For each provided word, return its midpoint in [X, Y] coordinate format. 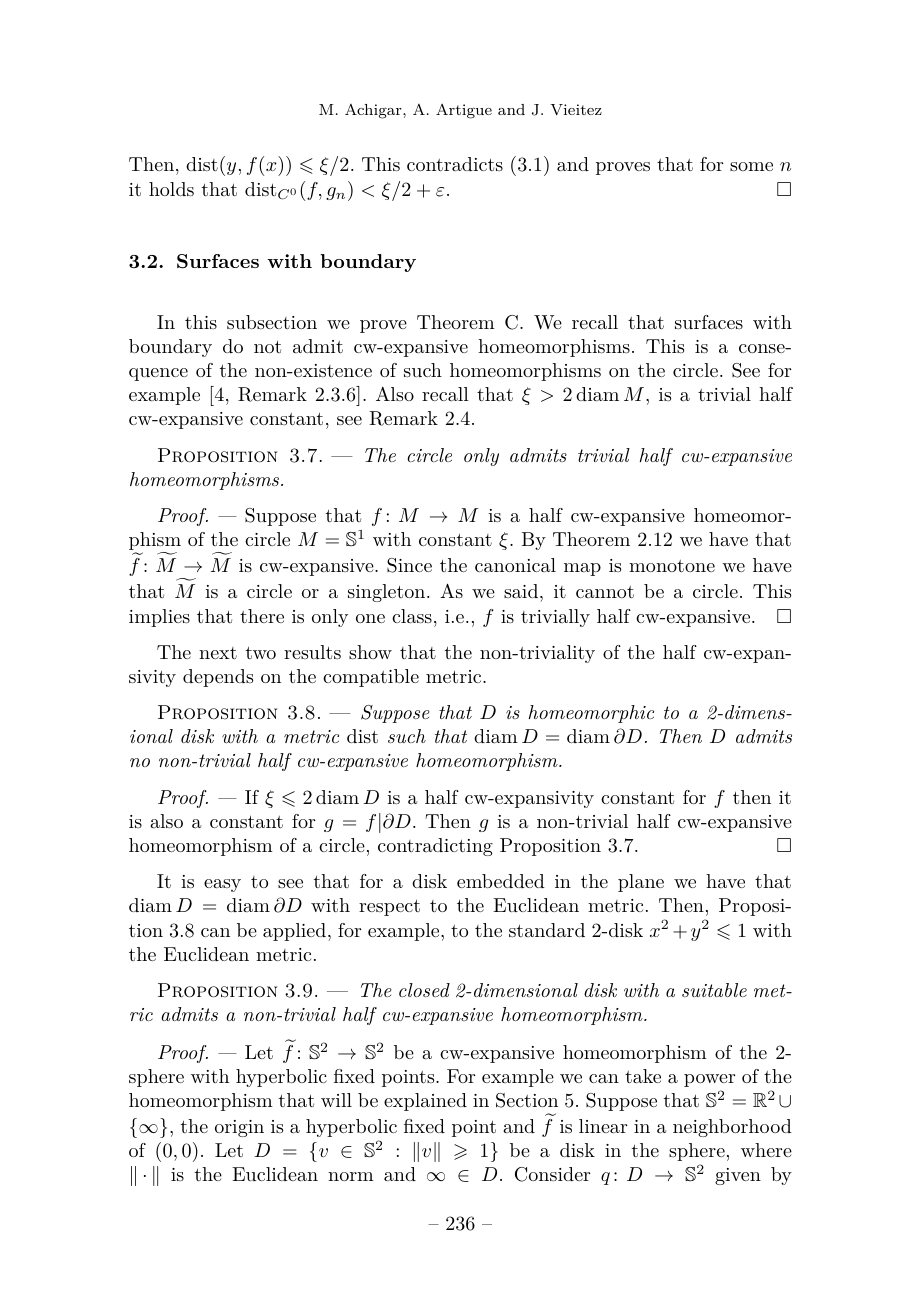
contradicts [455, 164]
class [412, 616]
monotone [672, 566]
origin [239, 1128]
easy [222, 885]
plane [641, 883]
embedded [501, 881]
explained [425, 1102]
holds [171, 189]
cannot [605, 592]
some [751, 166]
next [218, 653]
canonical [515, 565]
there [262, 616]
